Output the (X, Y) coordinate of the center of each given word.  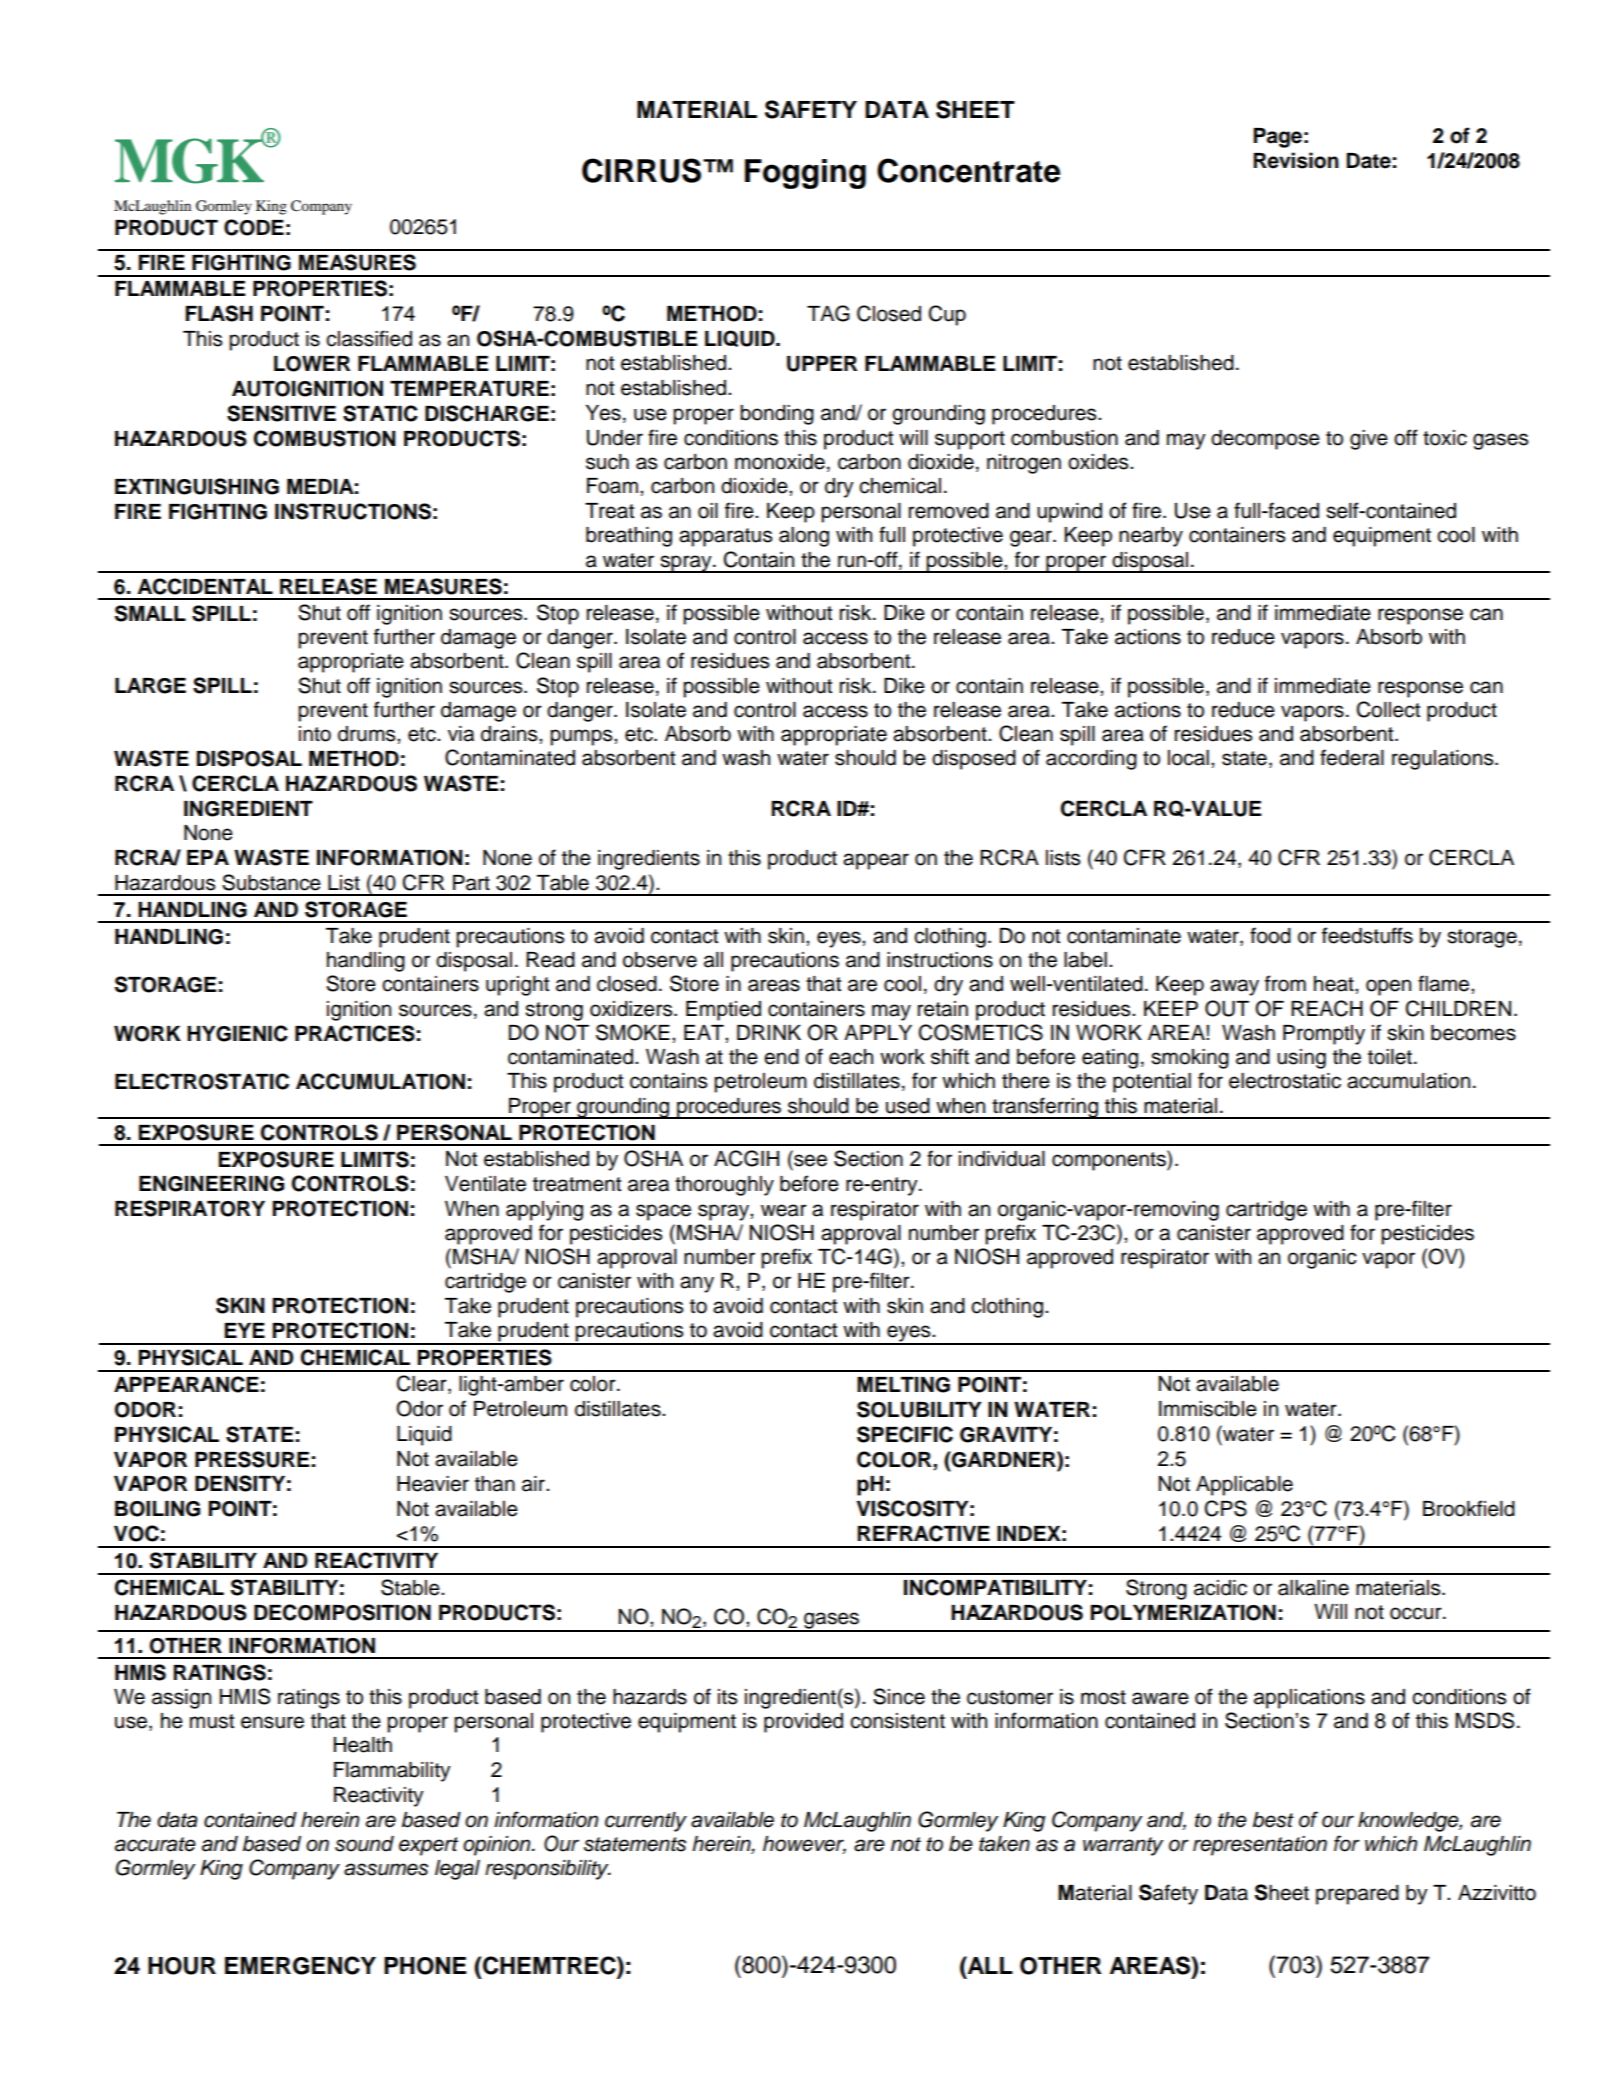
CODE (254, 227)
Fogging (805, 174)
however (804, 1845)
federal (1352, 757)
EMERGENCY (300, 1965)
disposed (974, 760)
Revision (1296, 160)
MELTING (903, 1385)
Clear (423, 1384)
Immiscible (1208, 1409)
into (315, 734)
